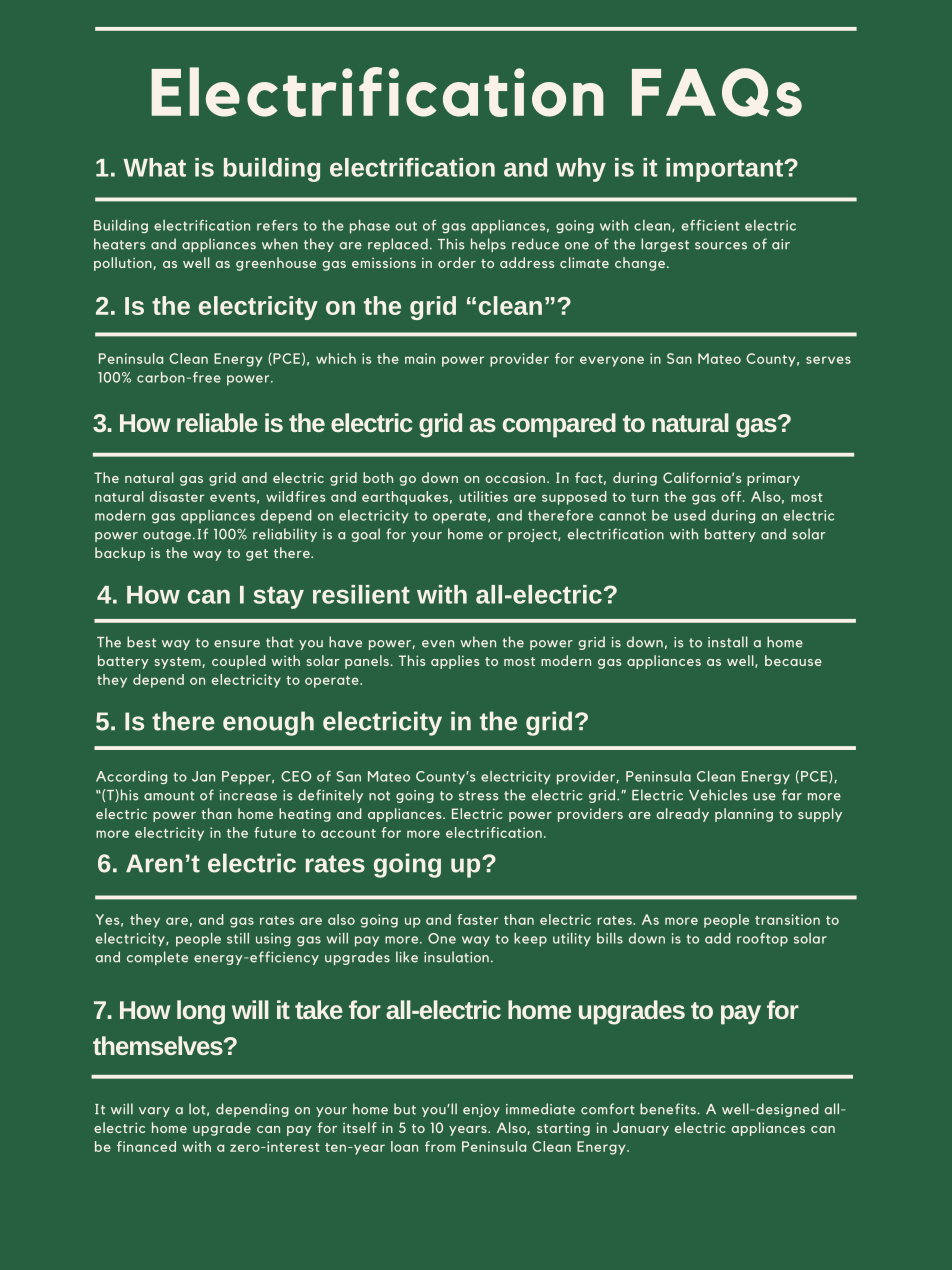  What do you see at coordinates (488, 245) in the document?
I see `helps` at bounding box center [488, 245].
